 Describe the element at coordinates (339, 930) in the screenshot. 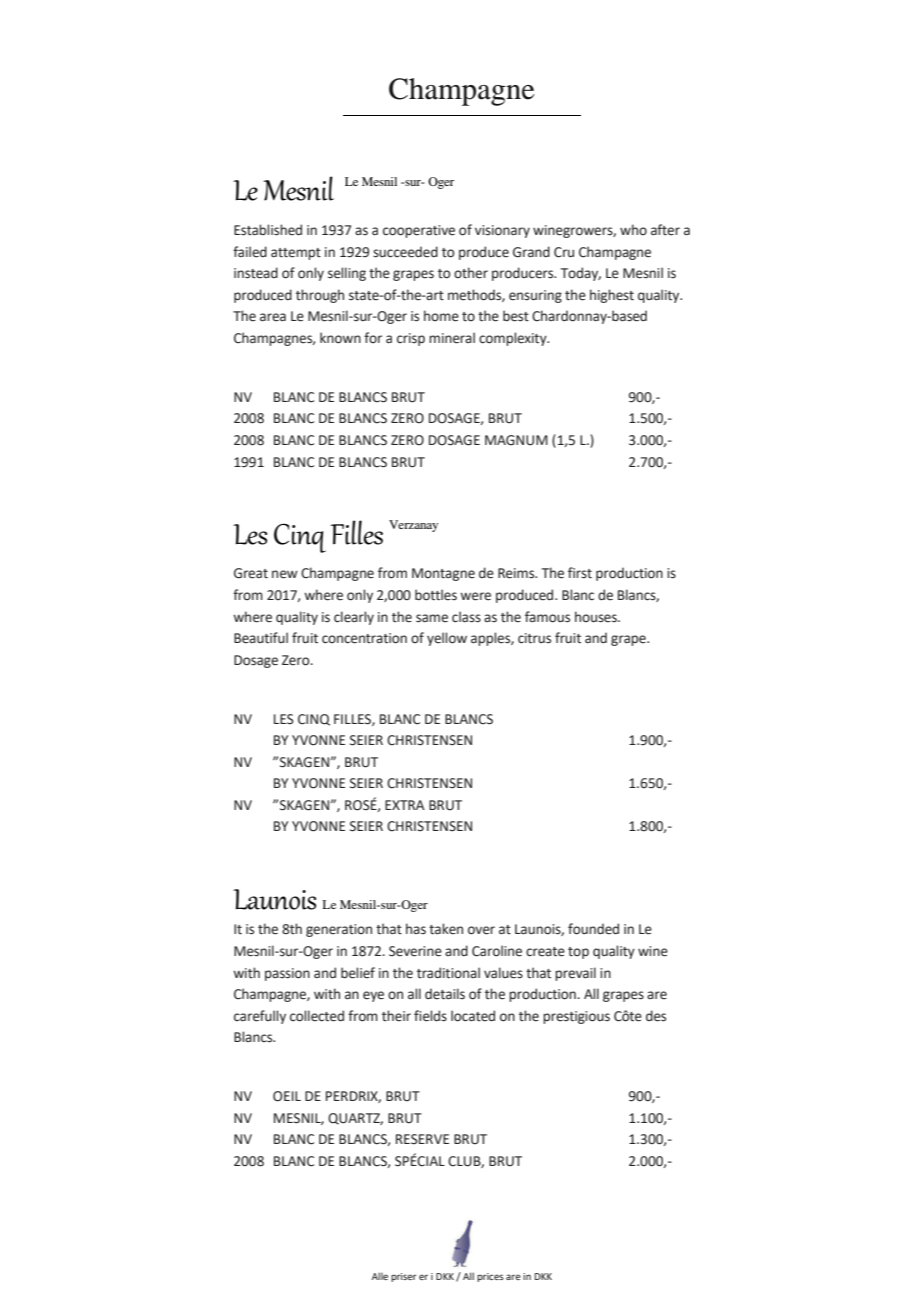

I see `generation` at that location.
